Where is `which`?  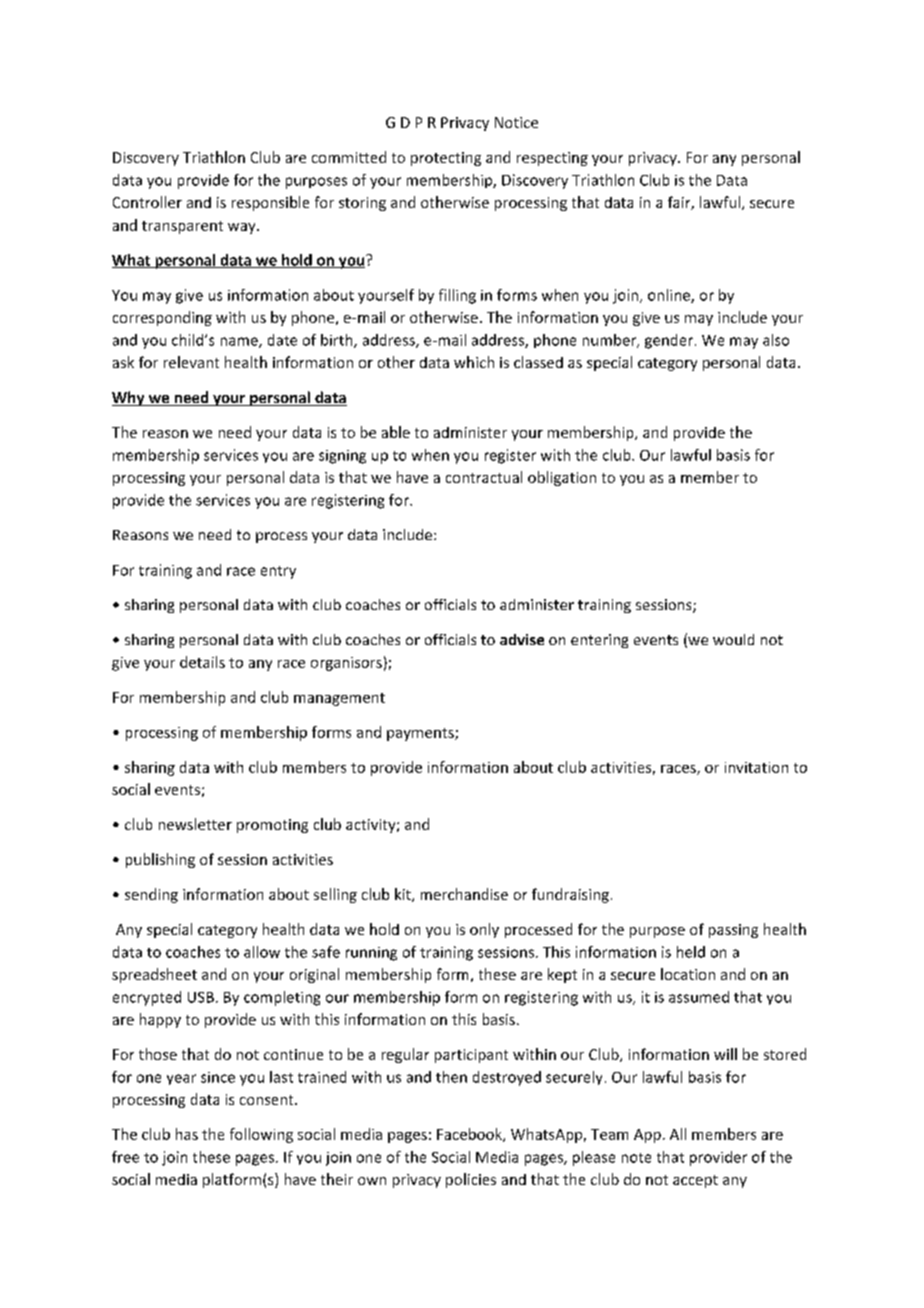 which is located at coordinates (474, 362).
